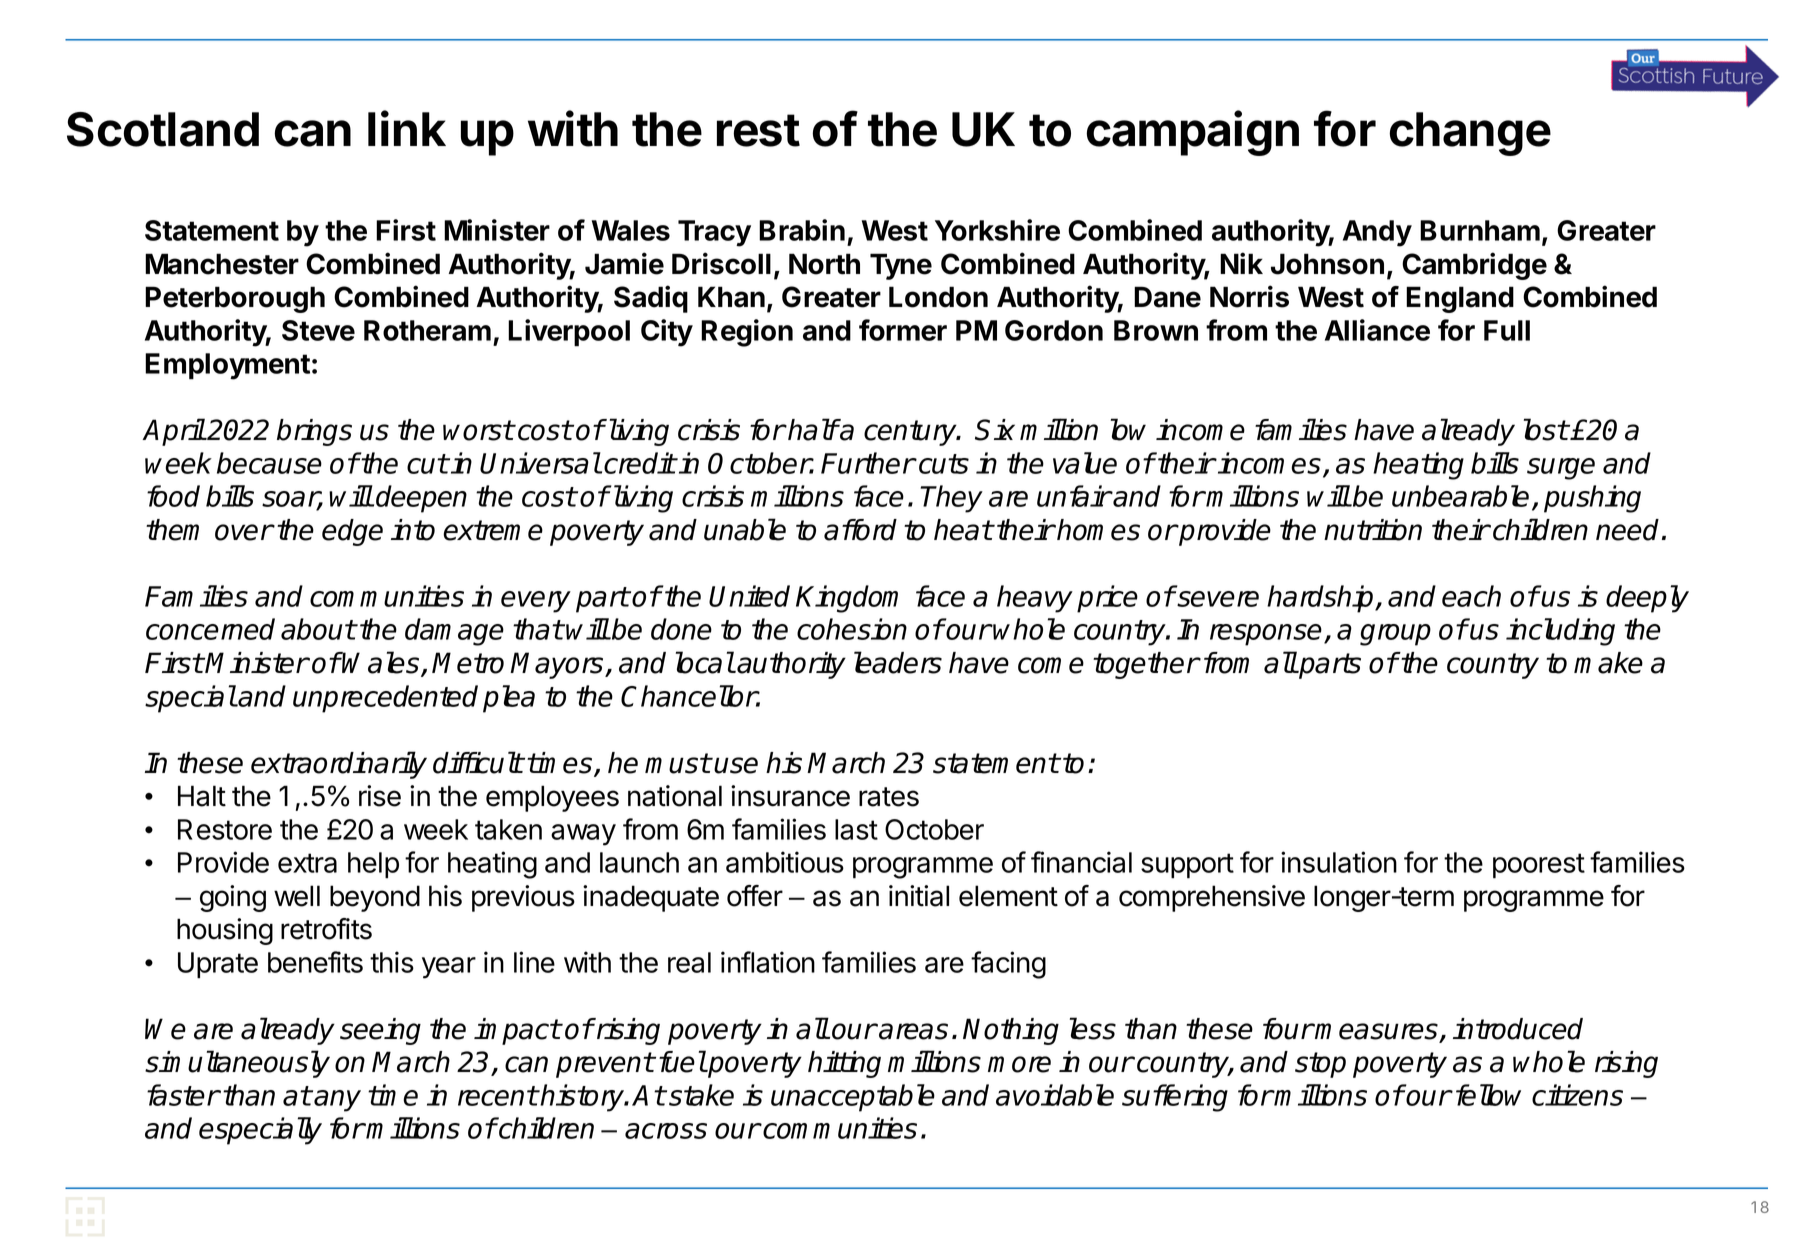 This image has width=1802, height=1247. What do you see at coordinates (407, 128) in the image?
I see `link` at bounding box center [407, 128].
